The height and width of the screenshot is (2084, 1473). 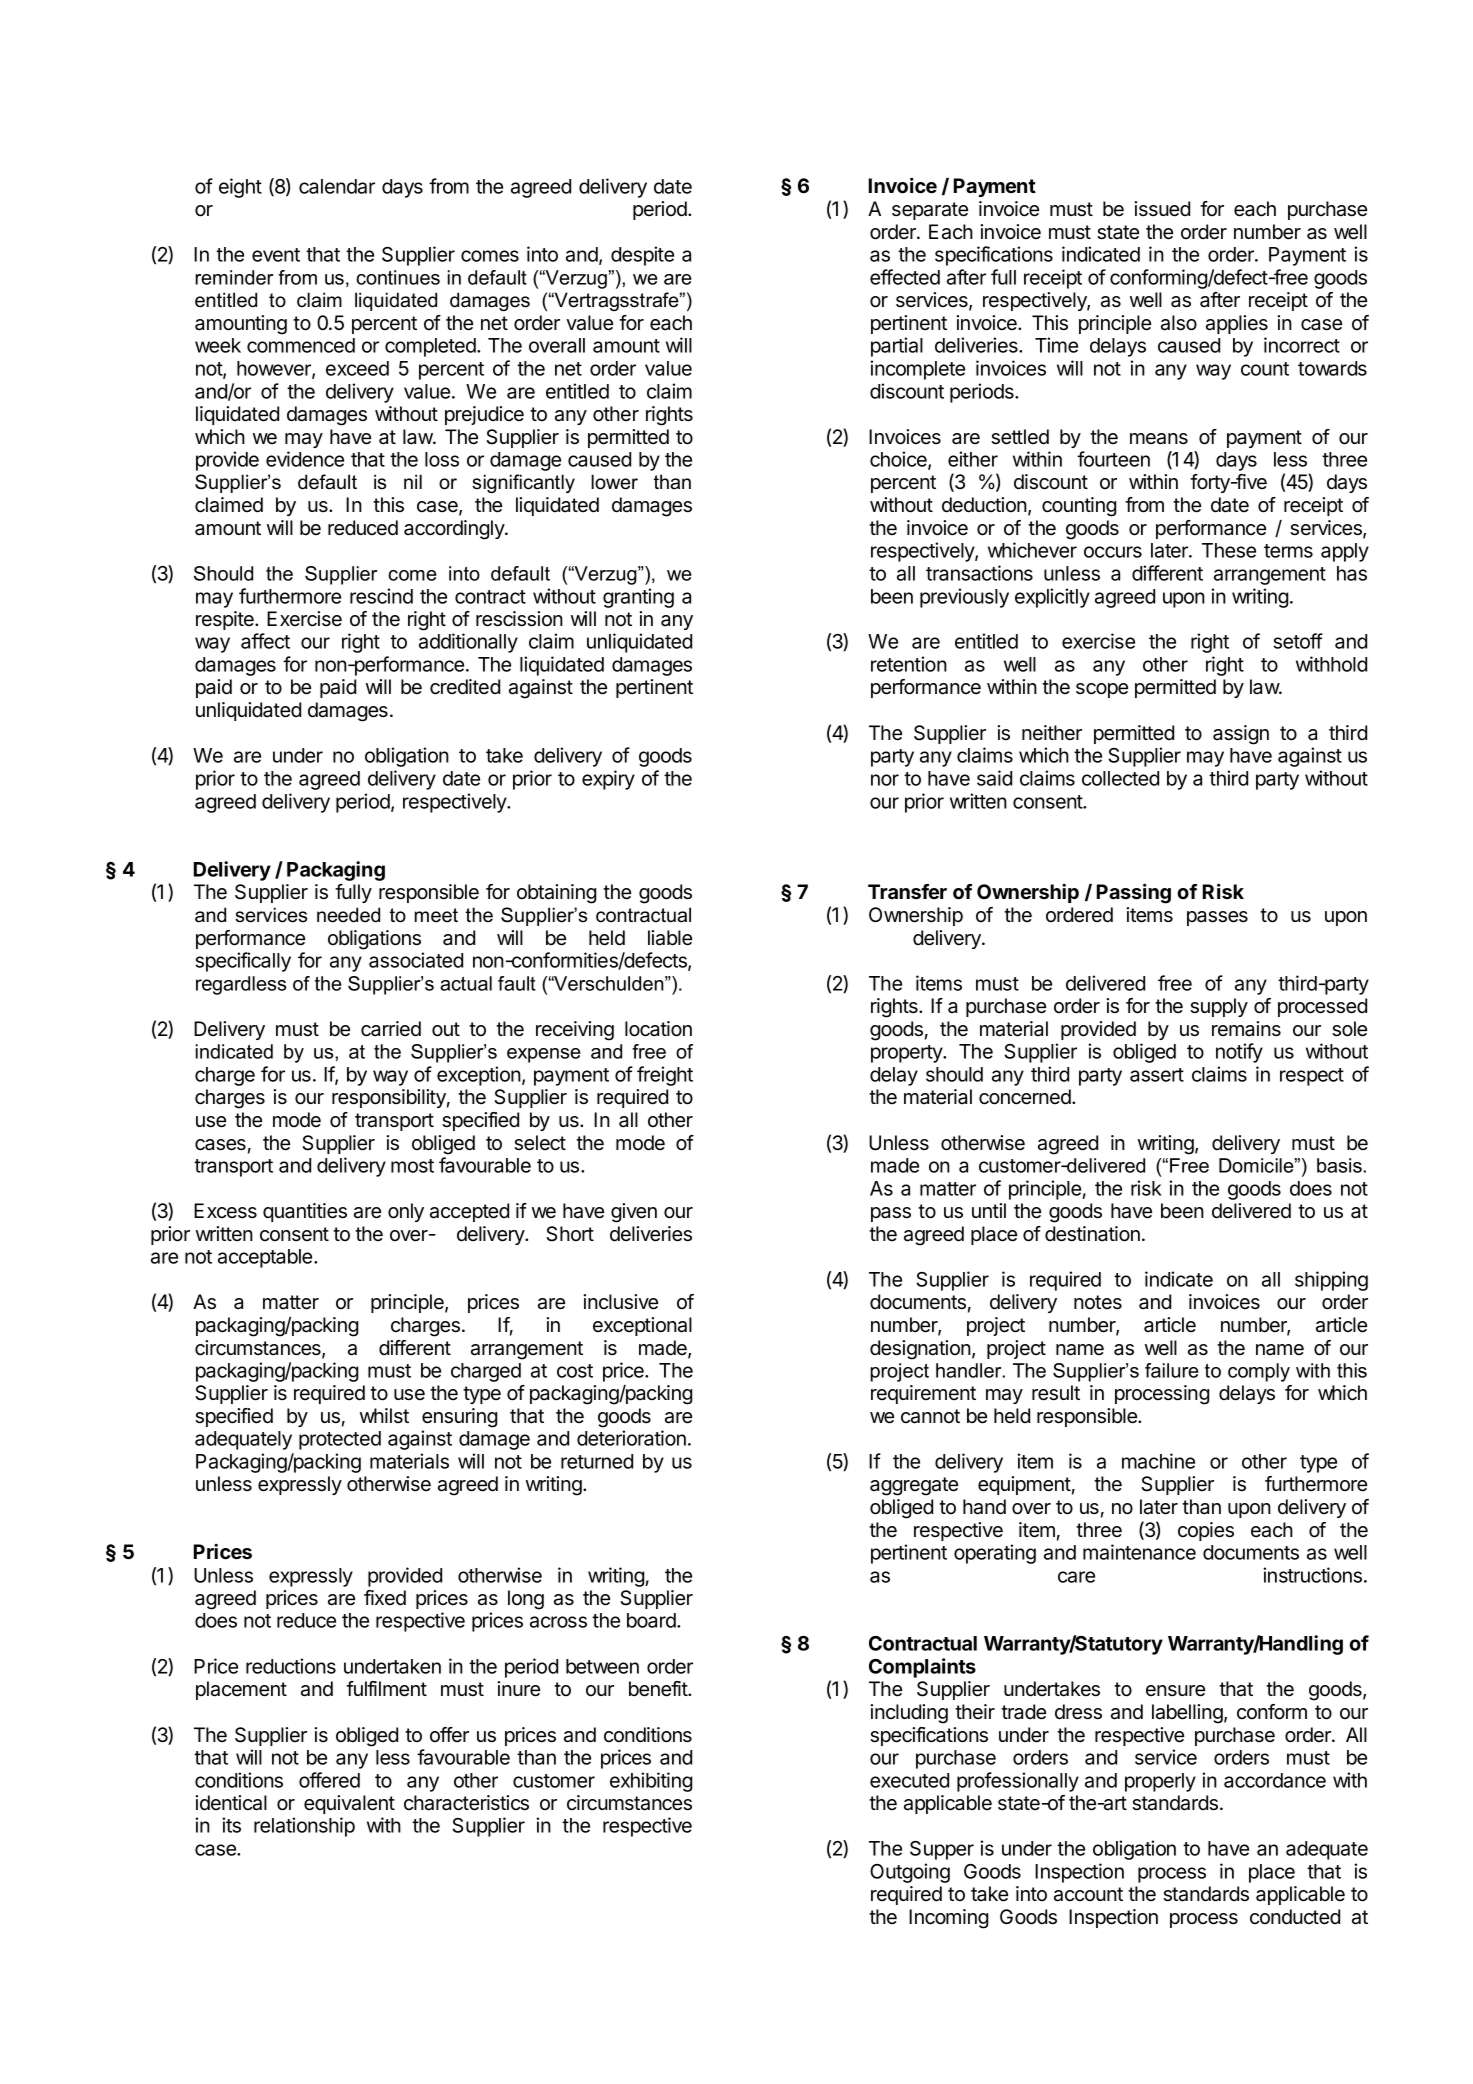 What do you see at coordinates (304, 1827) in the screenshot?
I see `relationship` at bounding box center [304, 1827].
